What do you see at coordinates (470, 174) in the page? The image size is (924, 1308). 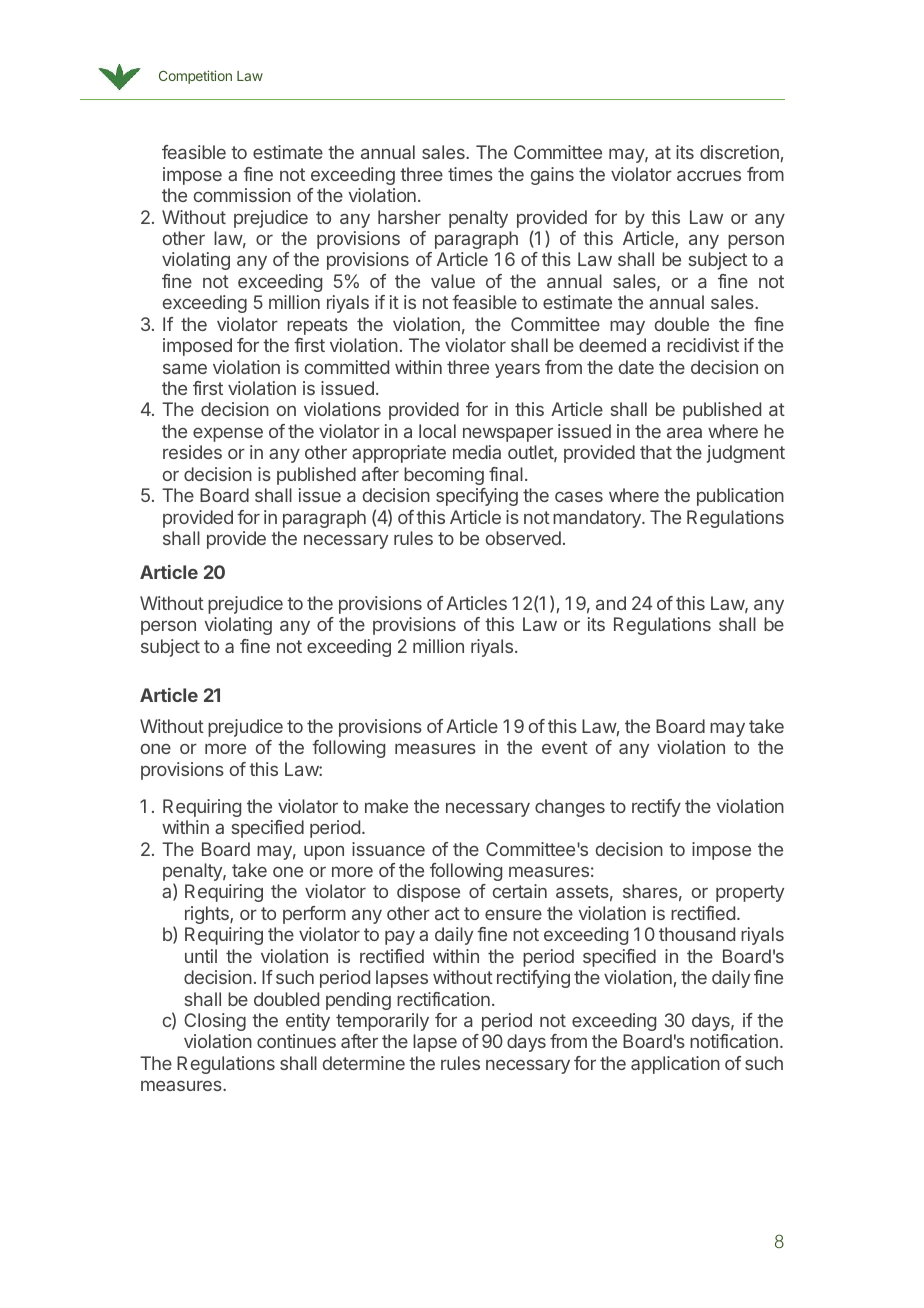 I see `times` at bounding box center [470, 174].
